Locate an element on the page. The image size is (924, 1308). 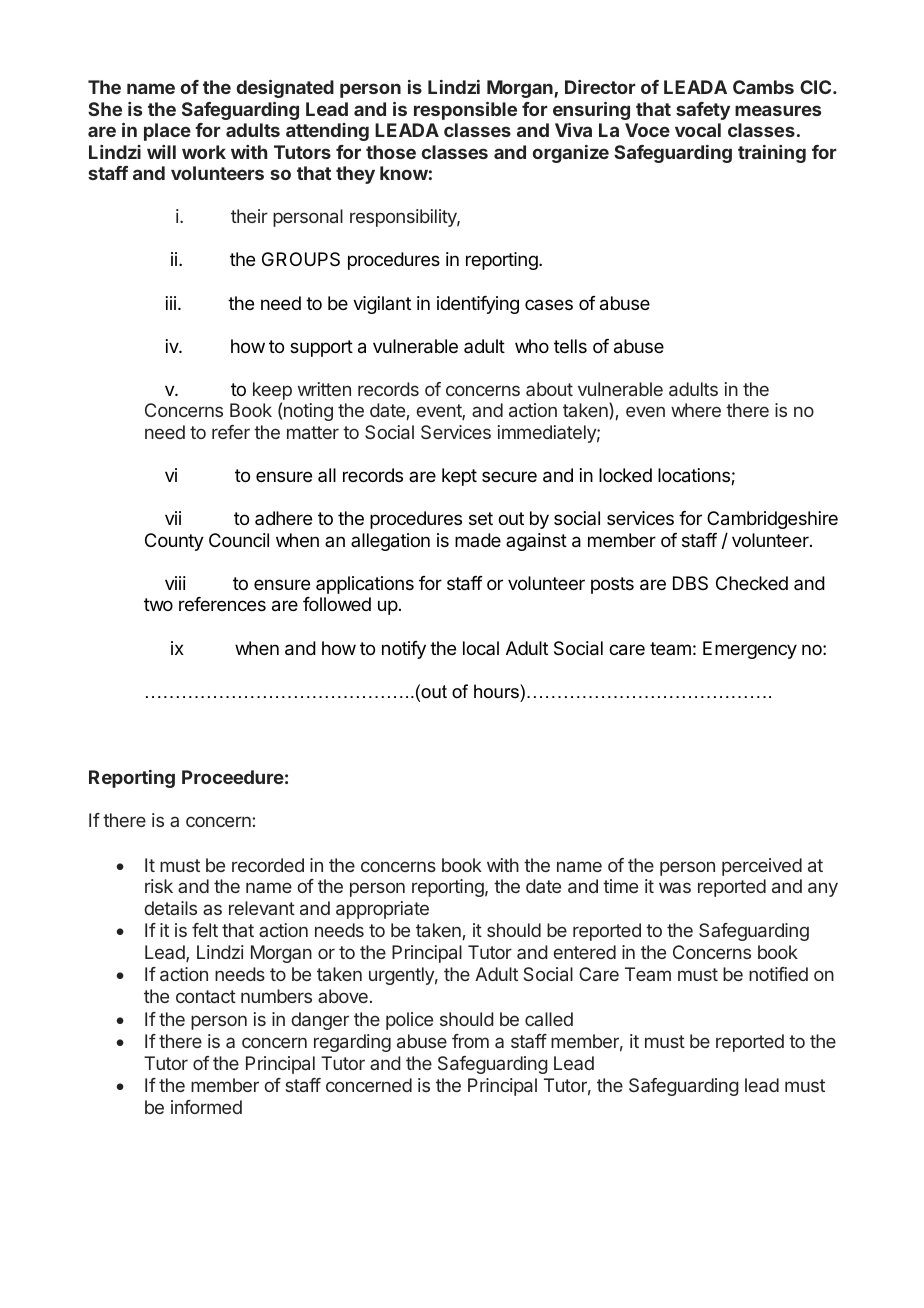
responsible is located at coordinates (465, 111).
